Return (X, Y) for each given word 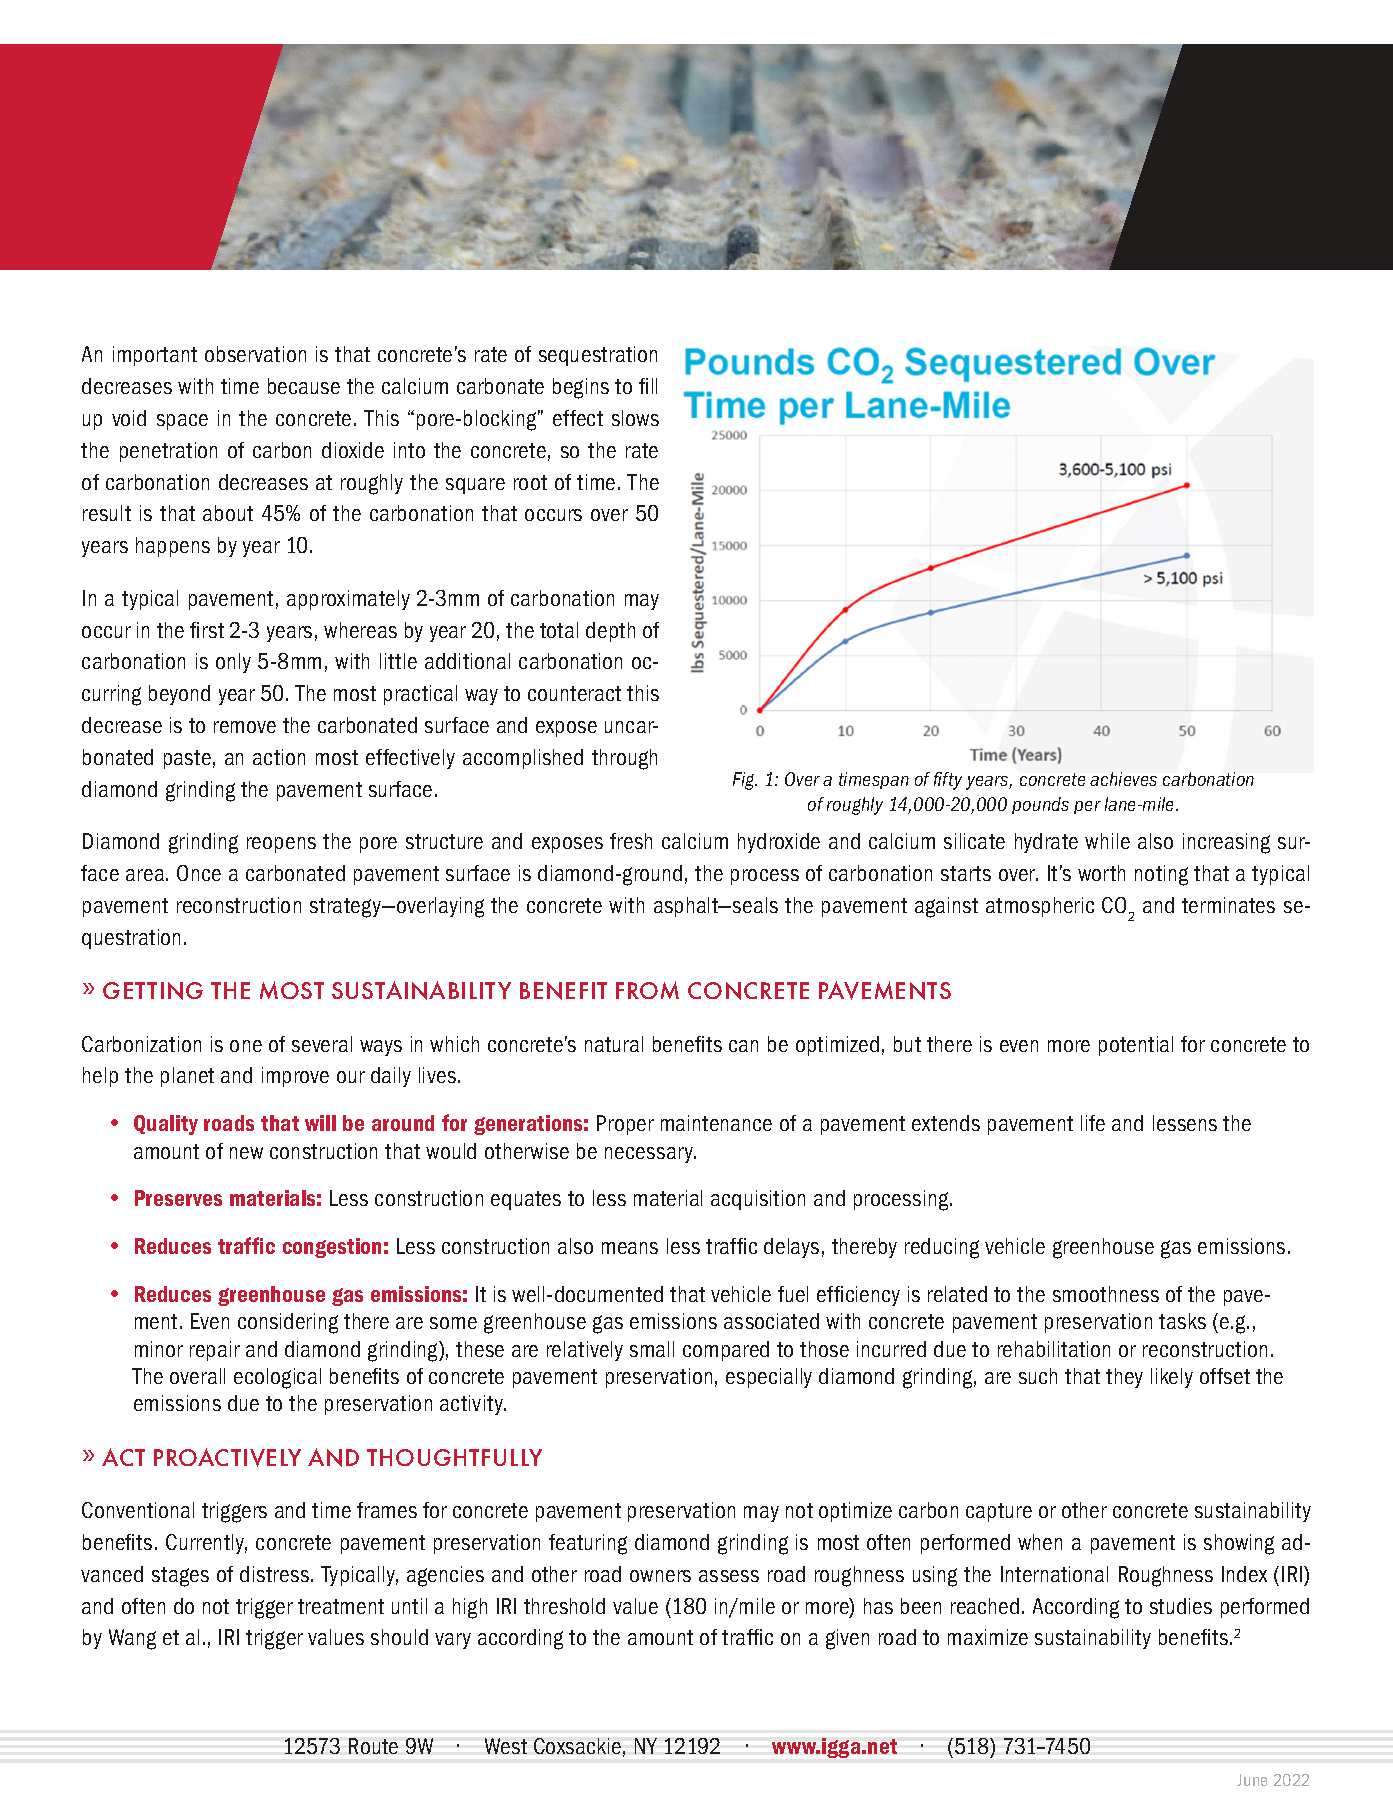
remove (245, 727)
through (624, 759)
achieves (1123, 779)
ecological (277, 1378)
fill (648, 386)
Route (373, 1746)
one (246, 1046)
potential (1136, 1046)
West (506, 1746)
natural (614, 1044)
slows (635, 418)
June (1252, 1780)
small (652, 1349)
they (1124, 1378)
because (304, 386)
